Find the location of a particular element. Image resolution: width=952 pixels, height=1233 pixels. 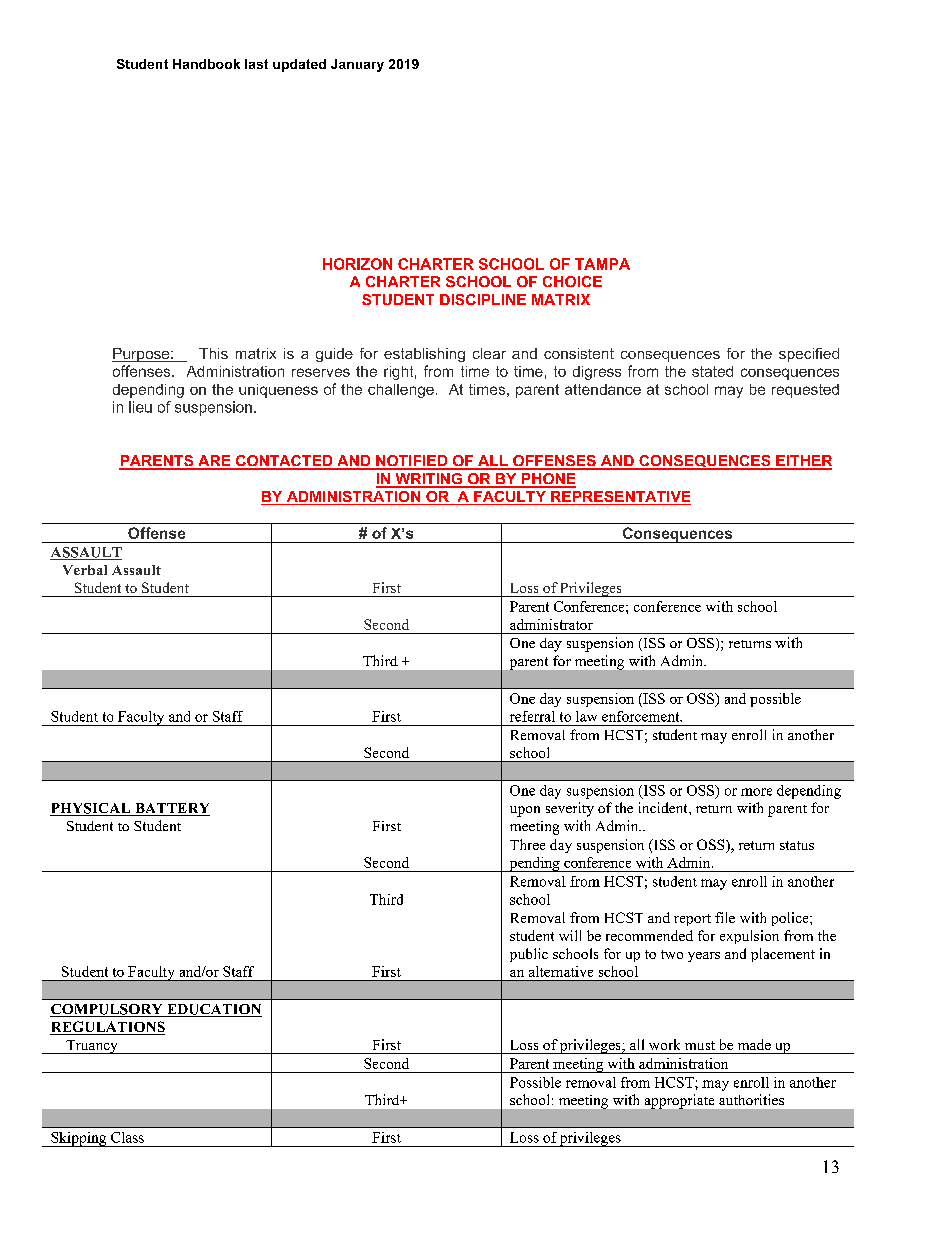

REPRESENTATIVE is located at coordinates (620, 498).
